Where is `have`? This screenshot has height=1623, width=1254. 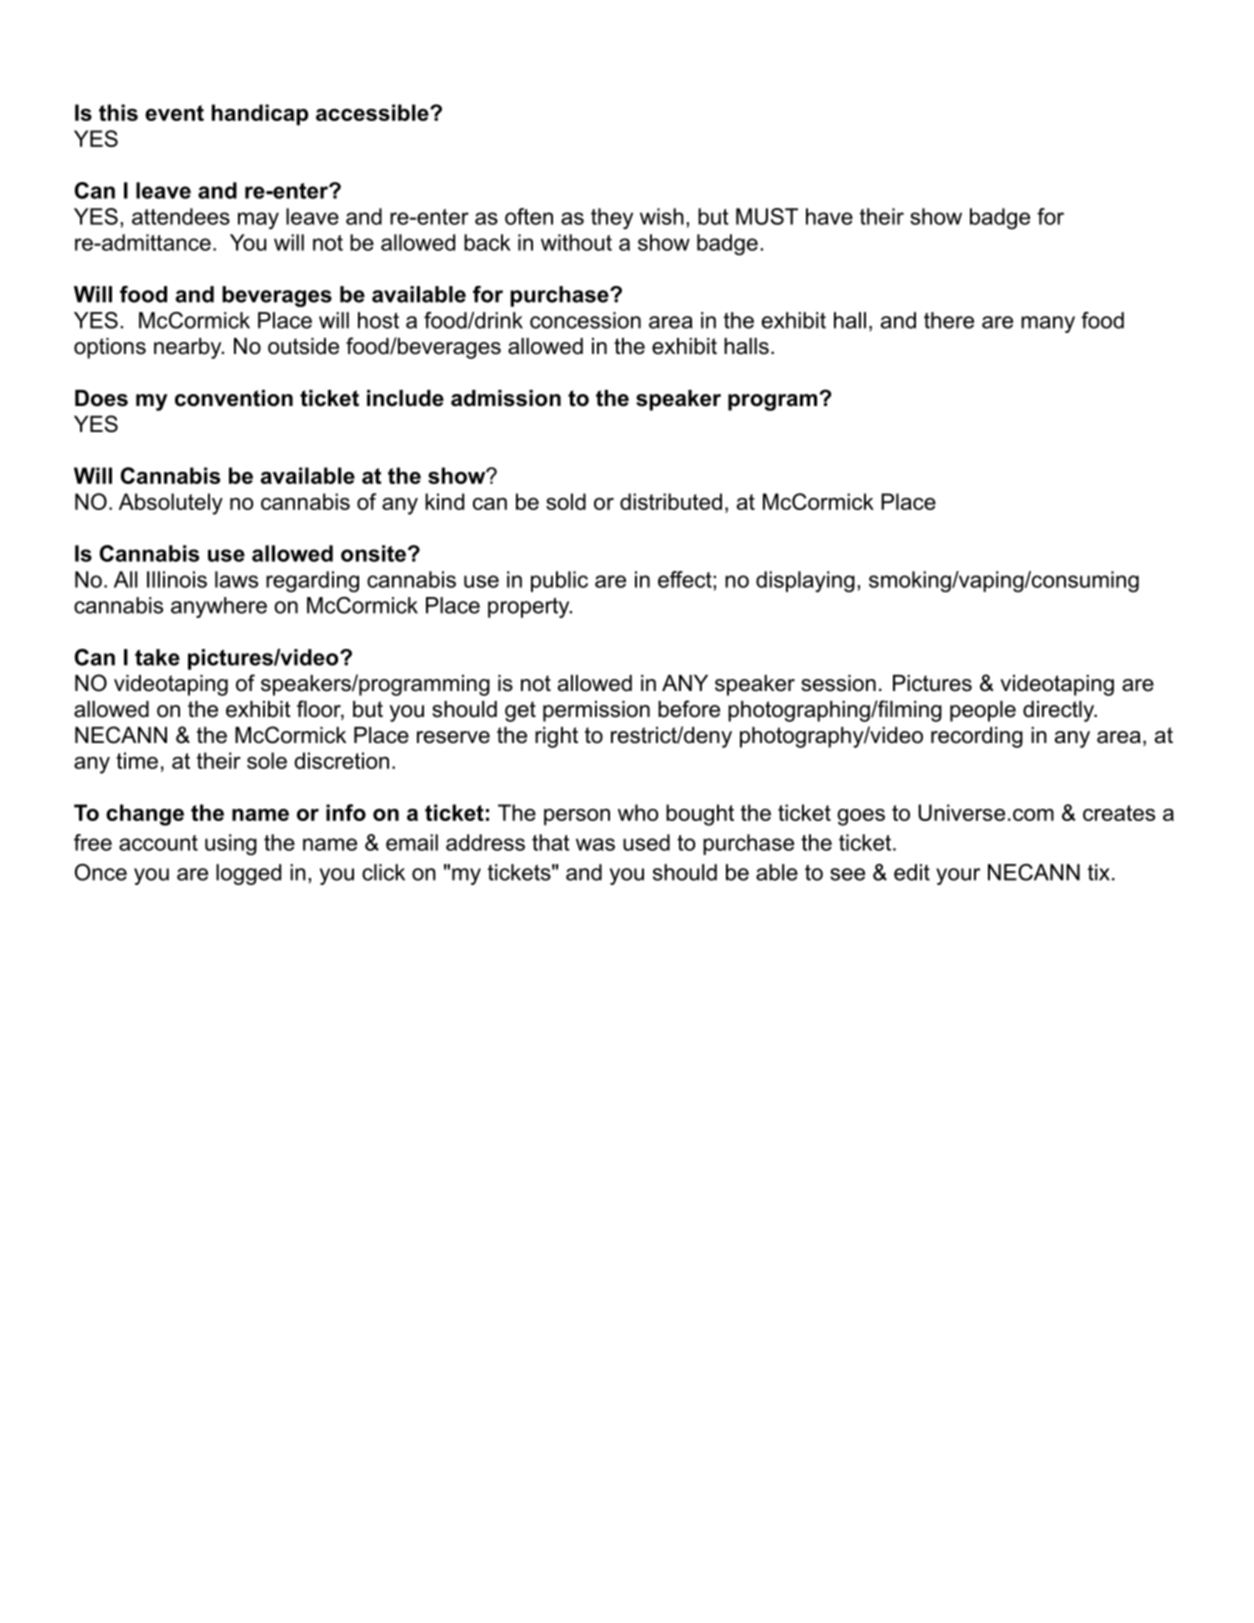
have is located at coordinates (829, 216).
